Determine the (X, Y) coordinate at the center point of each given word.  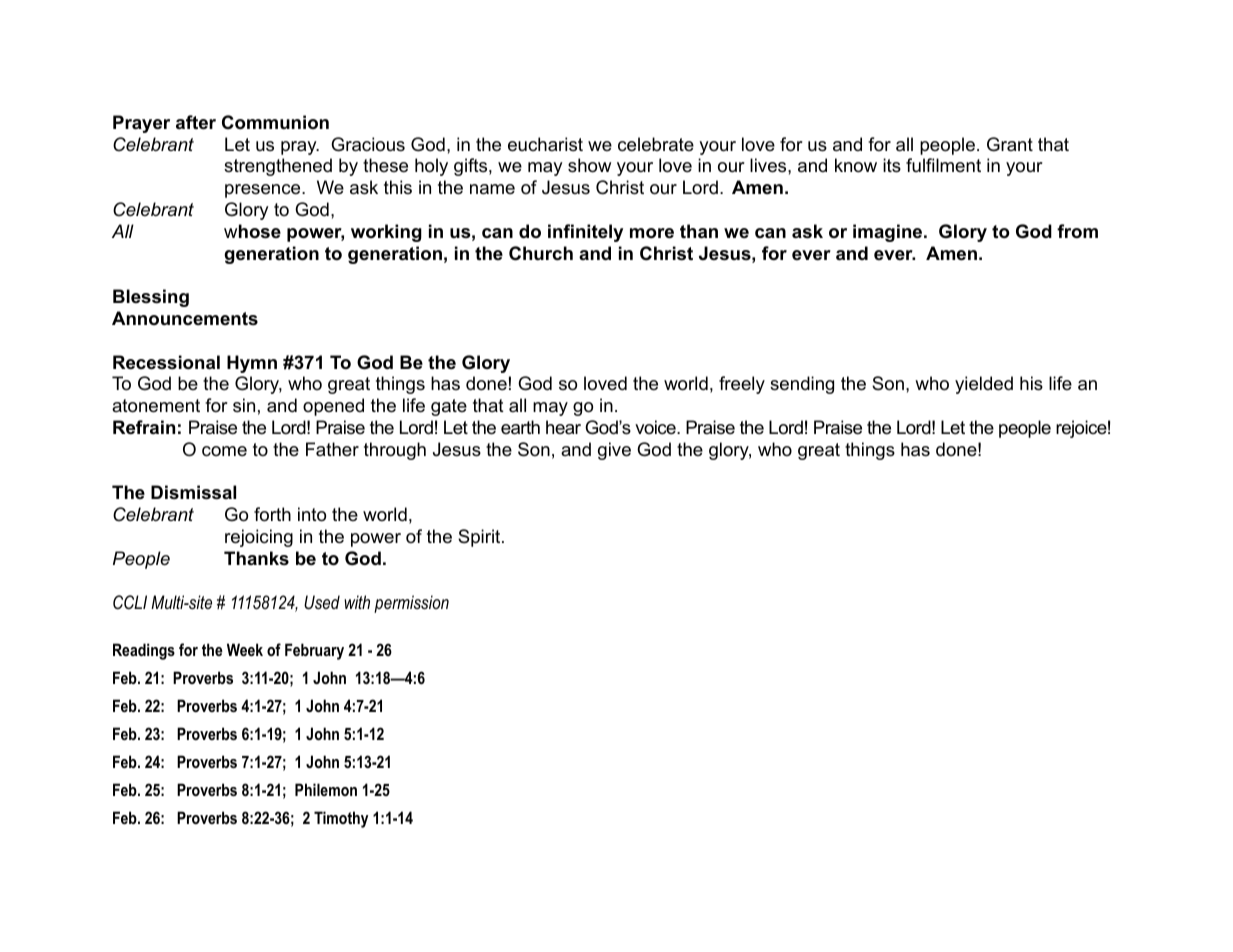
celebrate (656, 144)
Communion (275, 122)
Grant (1010, 144)
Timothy (341, 819)
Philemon (326, 789)
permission (411, 604)
